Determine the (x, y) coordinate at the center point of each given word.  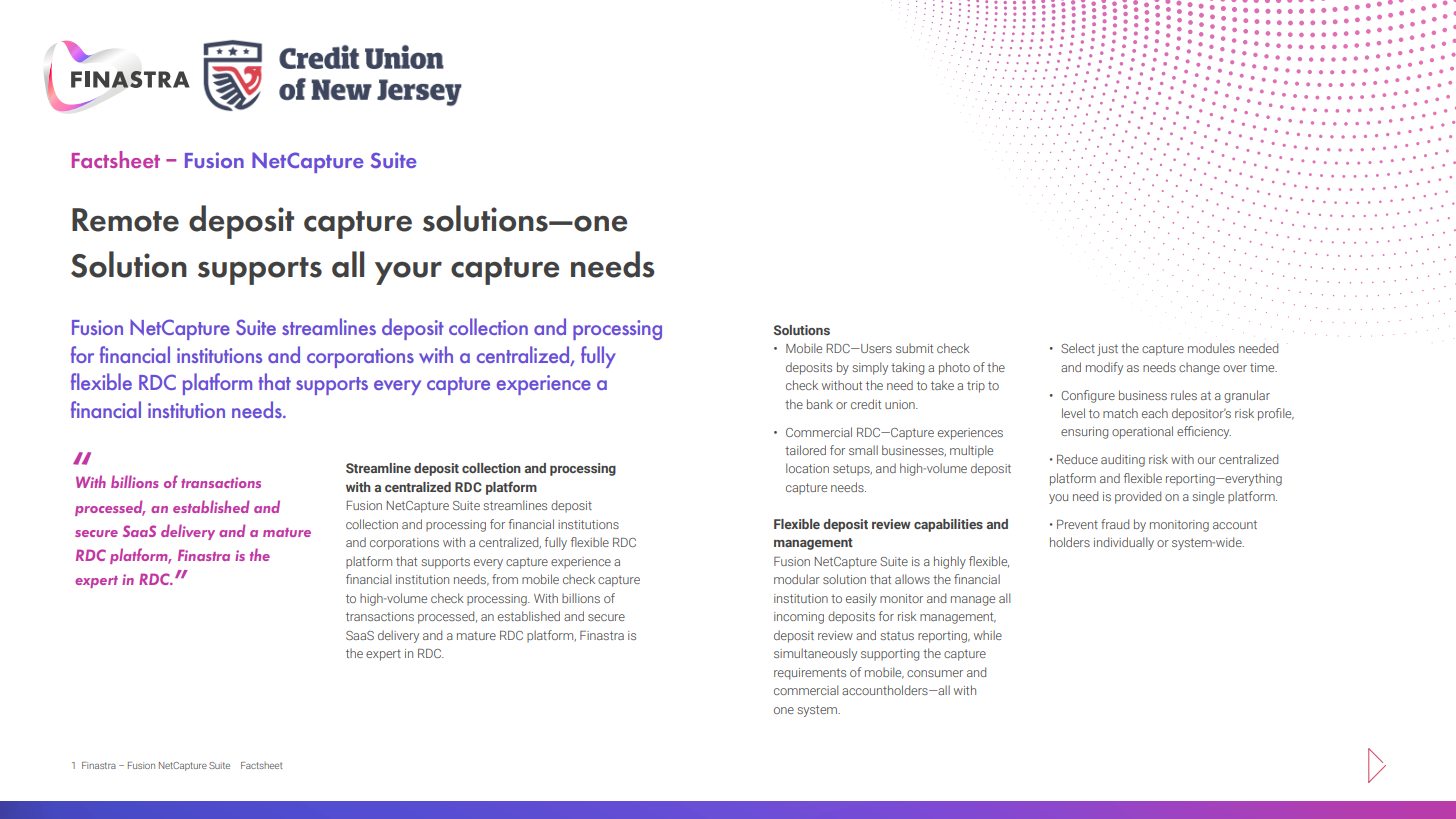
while (988, 635)
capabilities (948, 525)
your (408, 273)
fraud (1115, 524)
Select (1078, 348)
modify (1104, 368)
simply (870, 368)
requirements (810, 674)
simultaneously (815, 654)
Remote (125, 220)
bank (820, 404)
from (505, 579)
